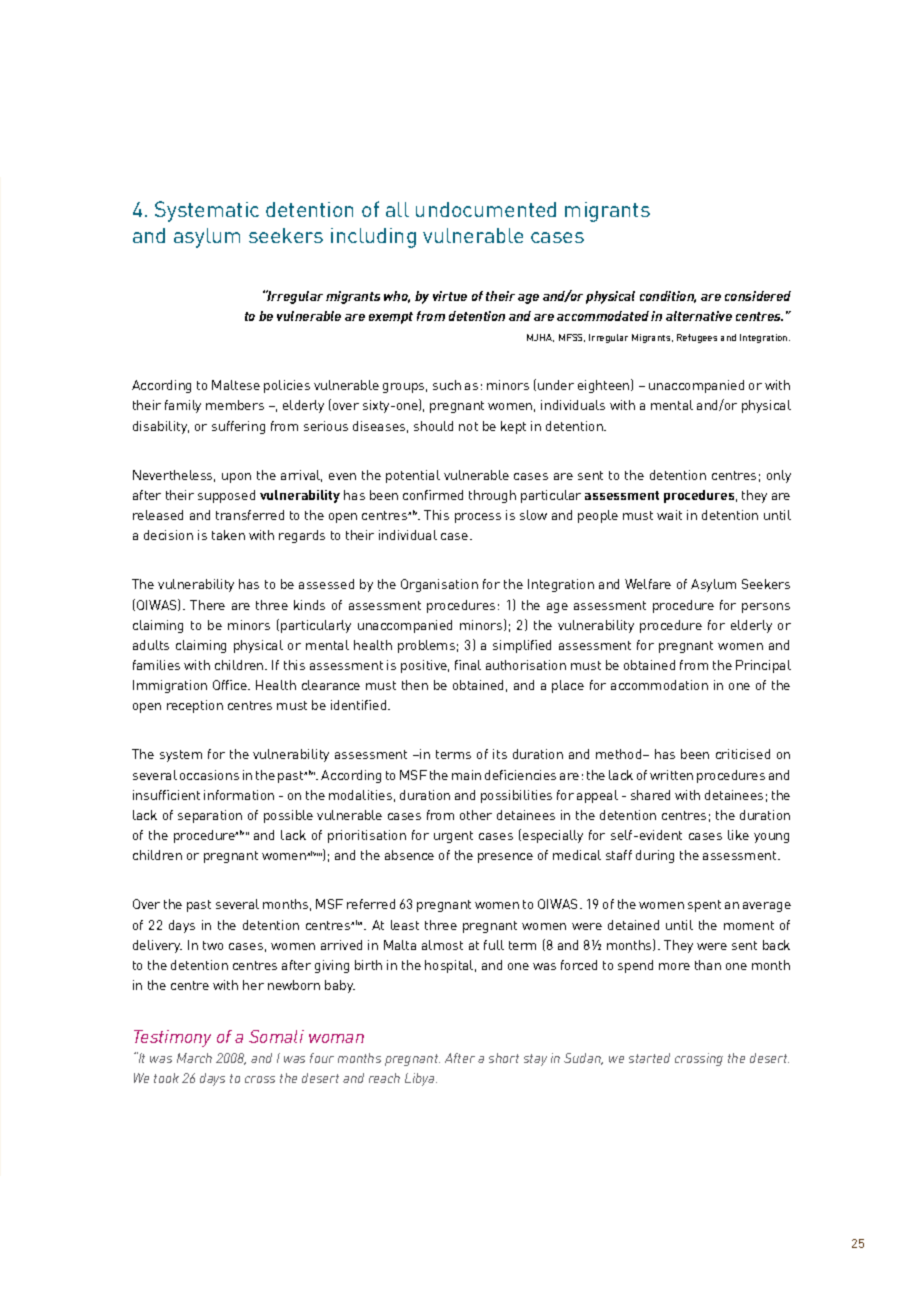 The height and width of the screenshot is (1308, 924). What do you see at coordinates (738, 835) in the screenshot?
I see `like` at bounding box center [738, 835].
